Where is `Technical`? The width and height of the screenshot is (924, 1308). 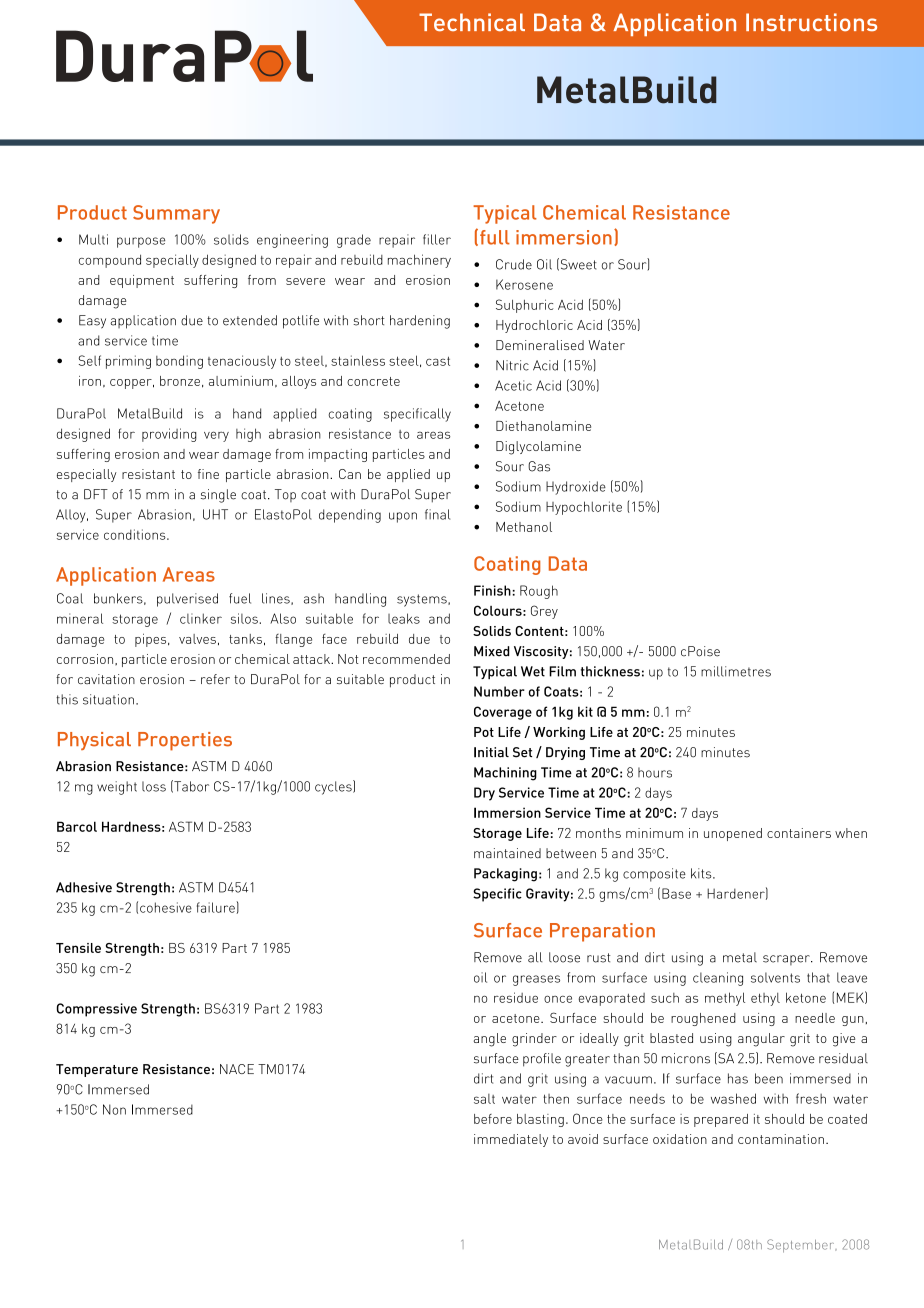 Technical is located at coordinates (472, 22).
